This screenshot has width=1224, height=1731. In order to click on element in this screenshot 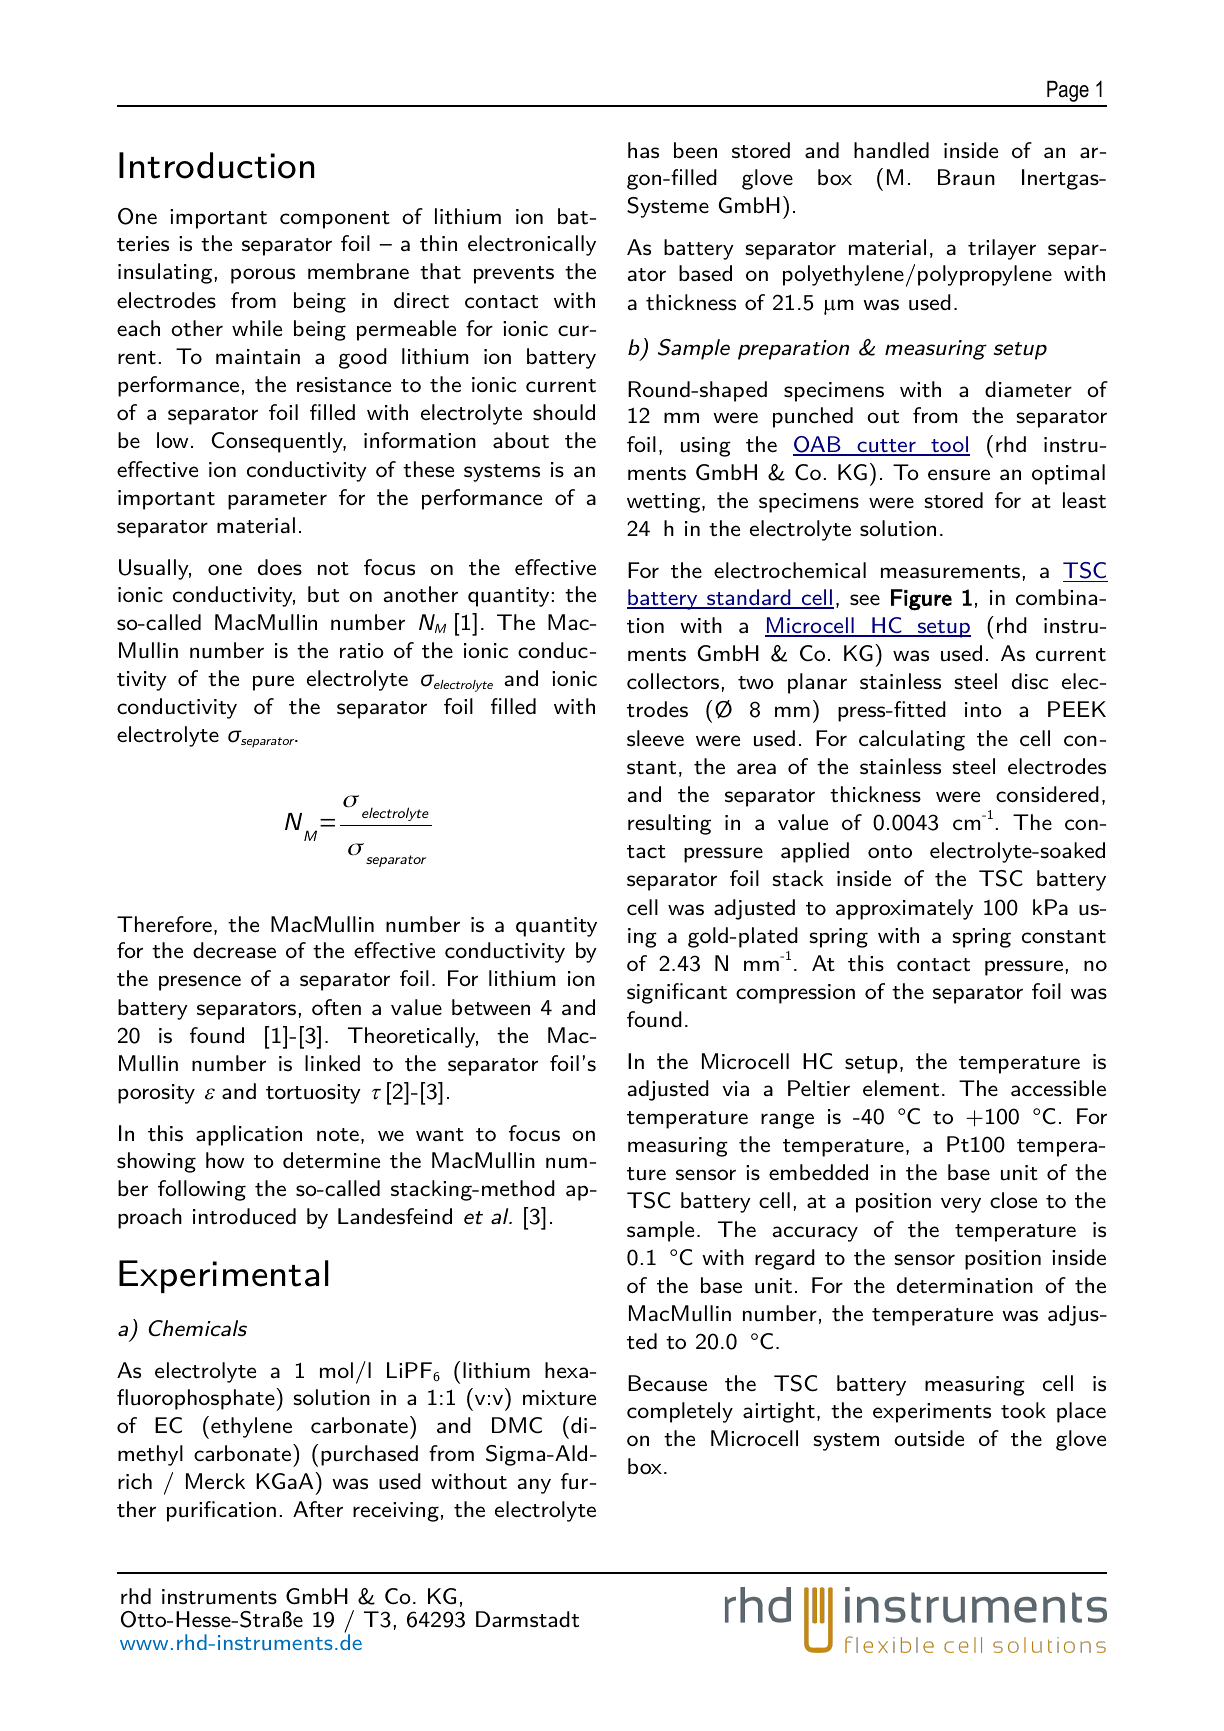, I will do `click(901, 1088)`.
